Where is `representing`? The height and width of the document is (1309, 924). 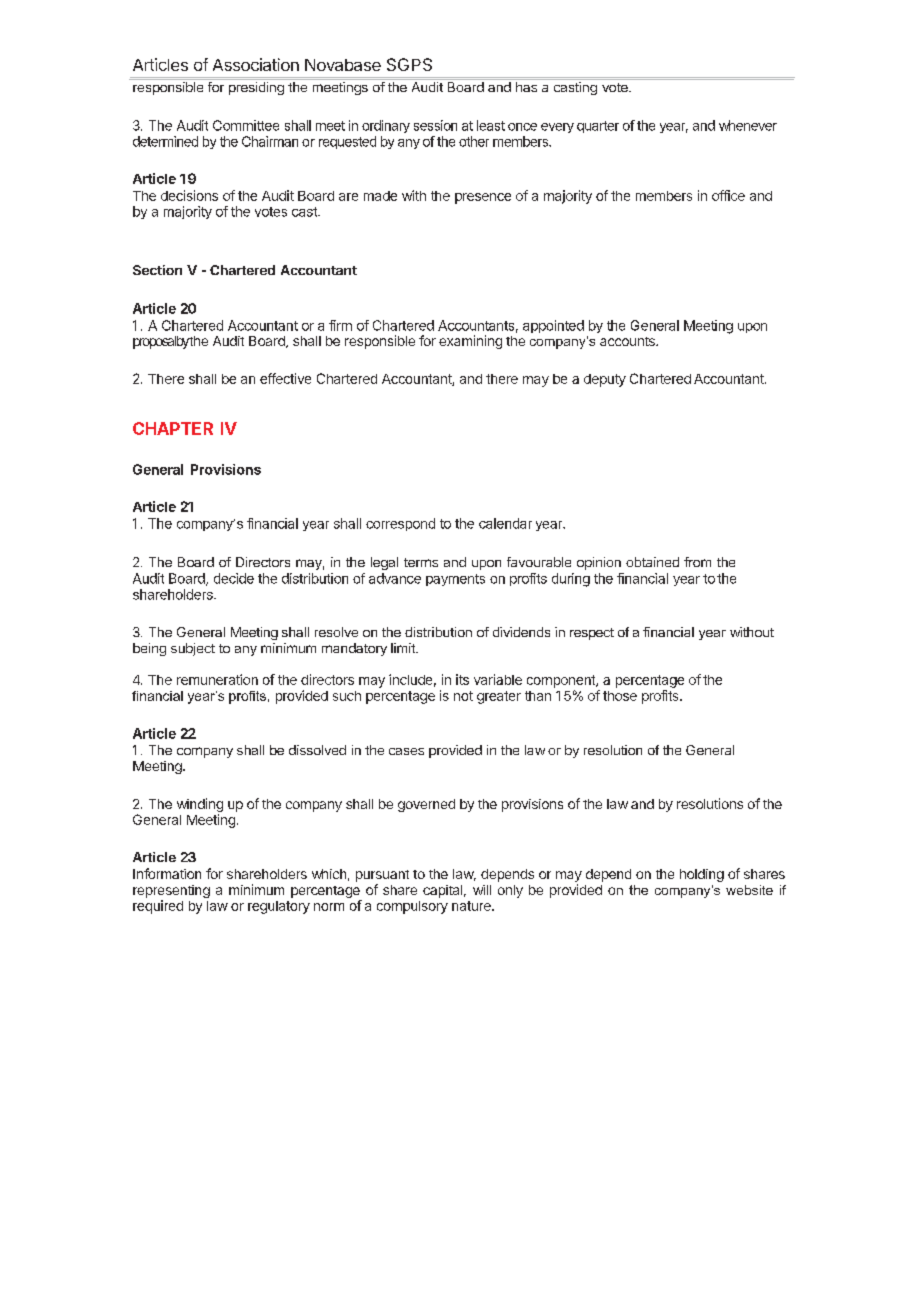 representing is located at coordinates (171, 893).
